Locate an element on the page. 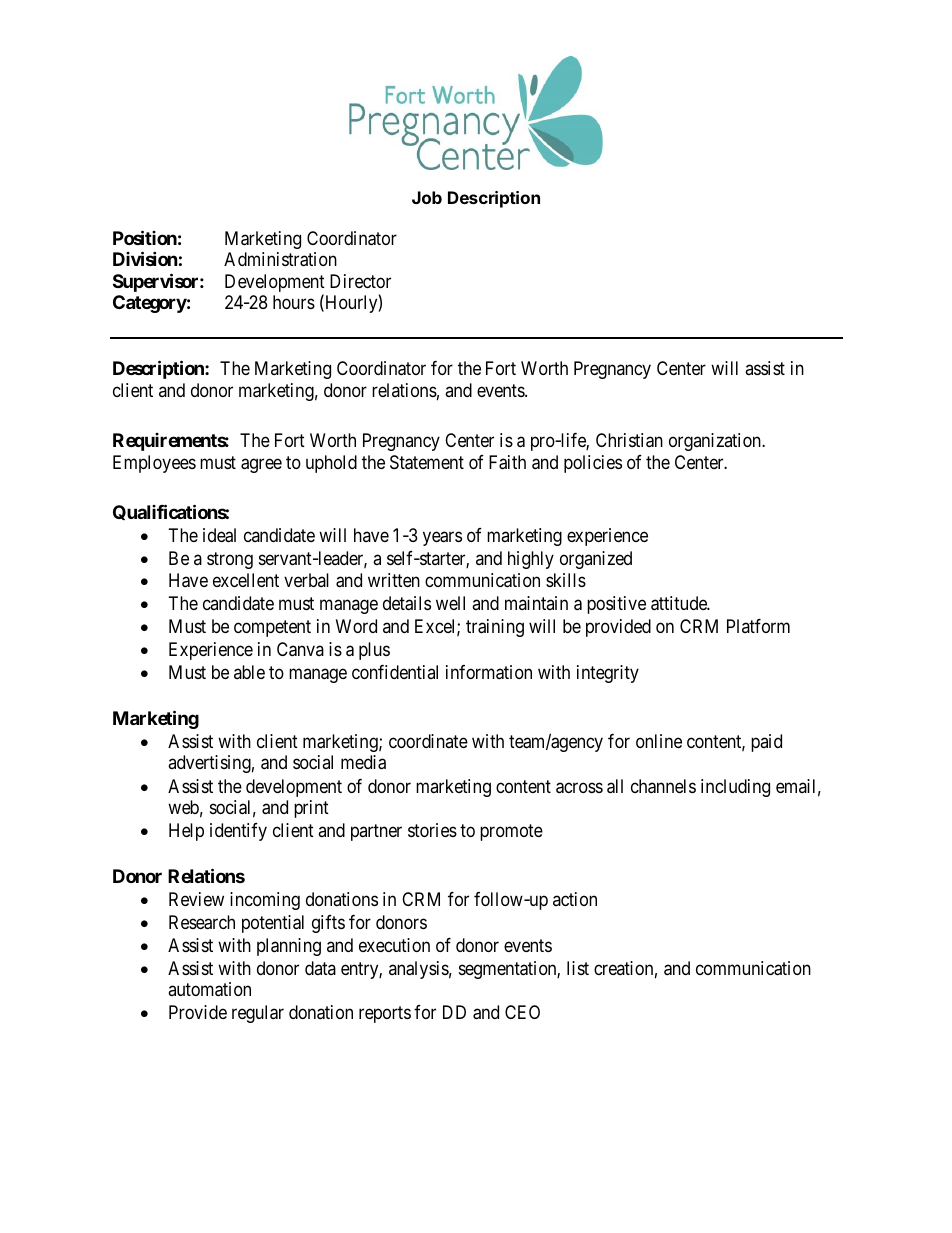 This document has height=1233, width=952. stories is located at coordinates (432, 830).
